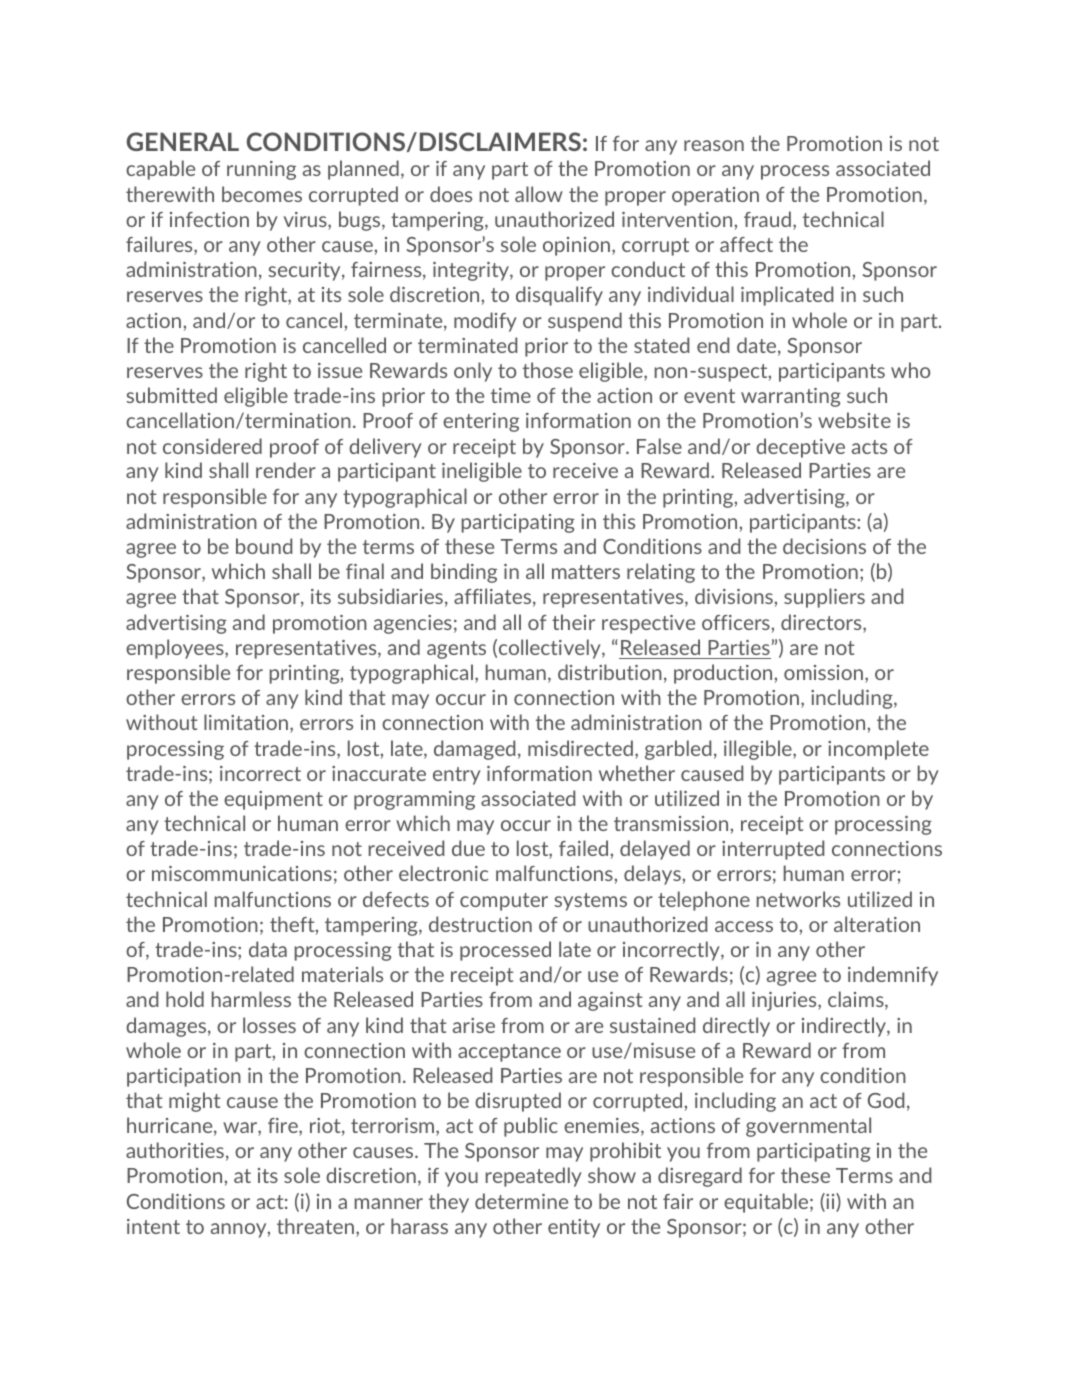  Describe the element at coordinates (246, 722) in the screenshot. I see `limitation` at that location.
